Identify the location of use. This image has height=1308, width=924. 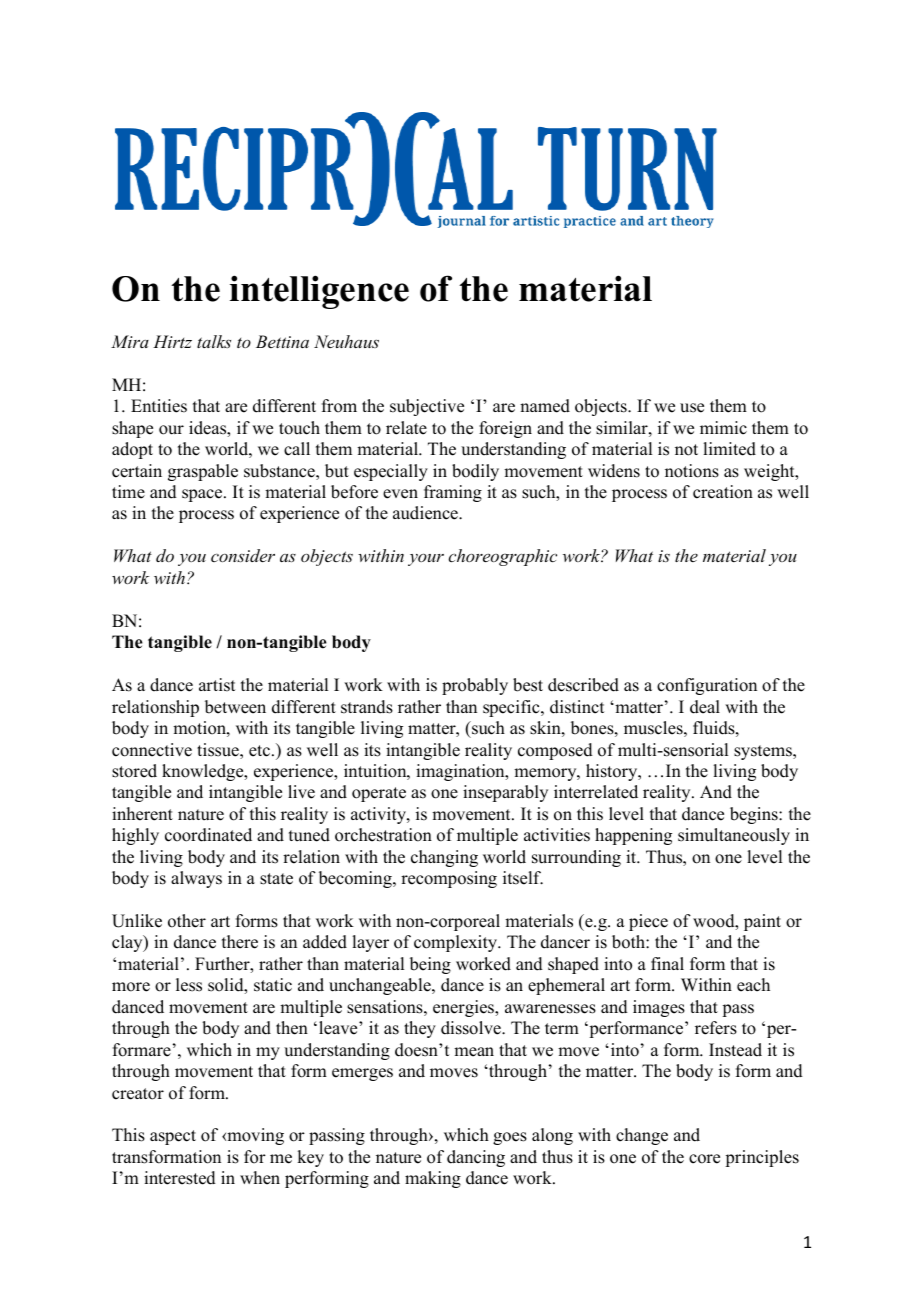
(692, 408).
